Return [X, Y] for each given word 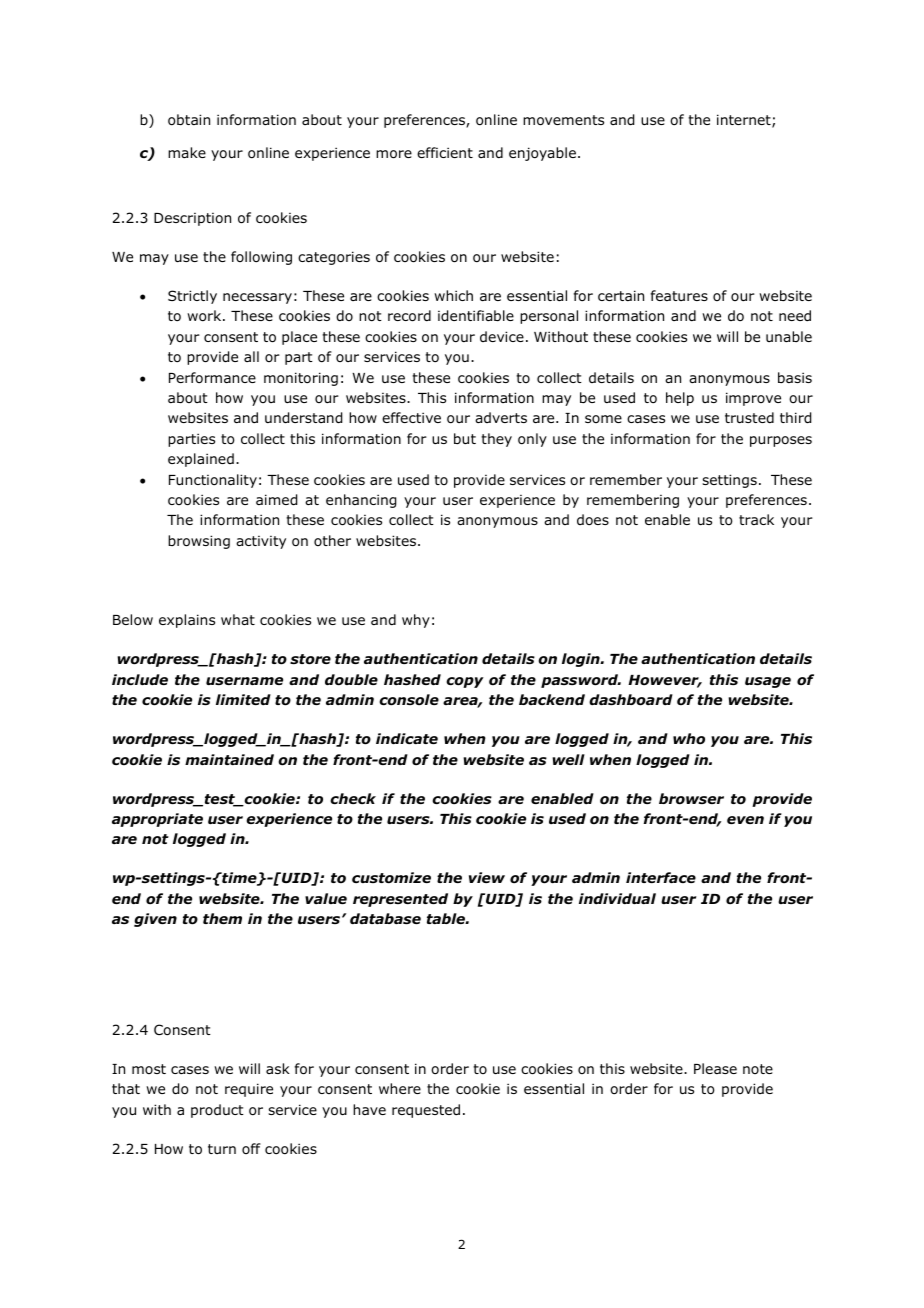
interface [661, 877]
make [187, 152]
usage [768, 682]
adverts [501, 417]
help [680, 399]
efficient [445, 152]
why [416, 621]
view [487, 877]
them [222, 918]
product [217, 1111]
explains [187, 621]
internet [745, 121]
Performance [212, 377]
